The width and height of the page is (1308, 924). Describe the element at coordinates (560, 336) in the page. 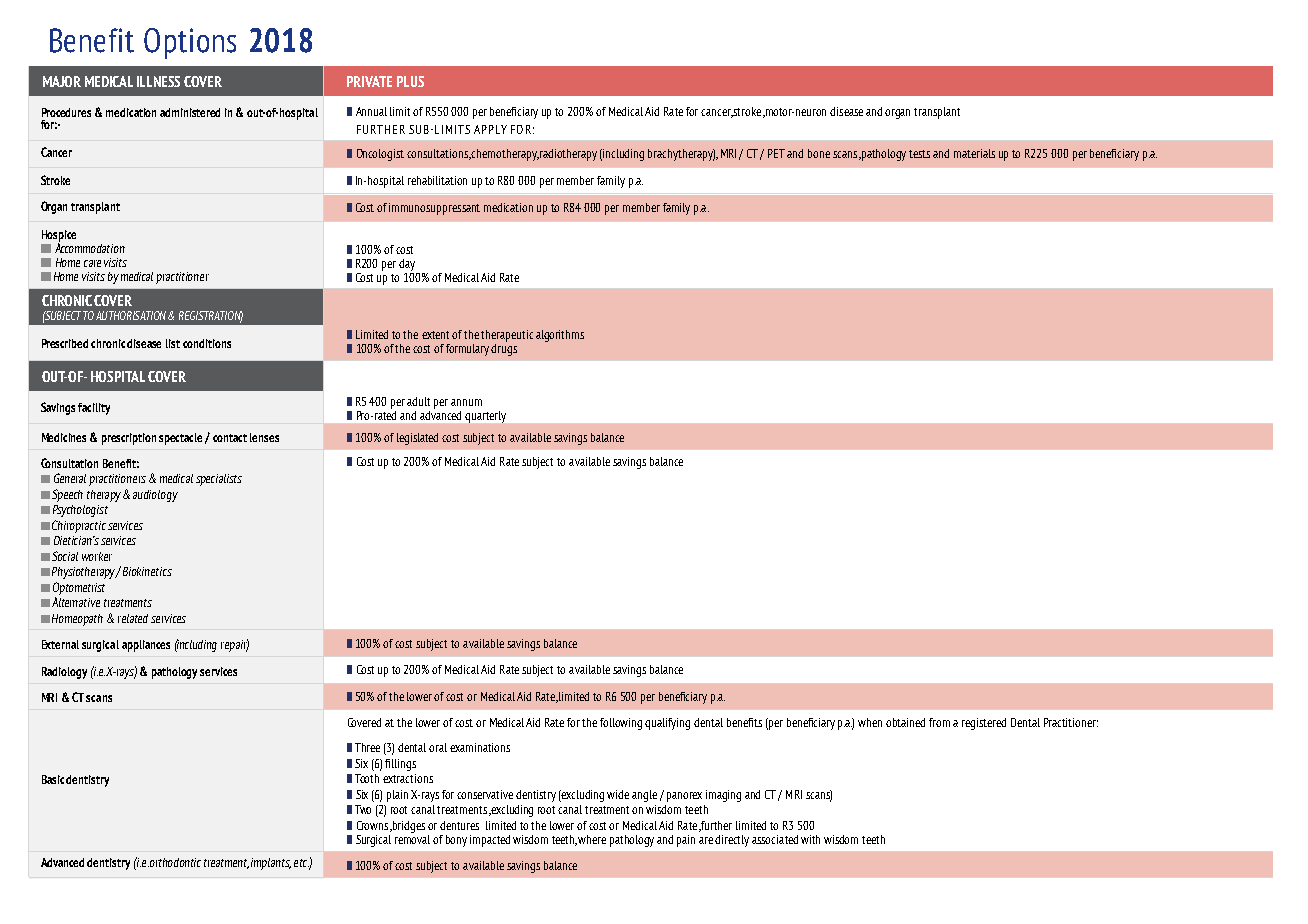

I see `algorithms` at that location.
